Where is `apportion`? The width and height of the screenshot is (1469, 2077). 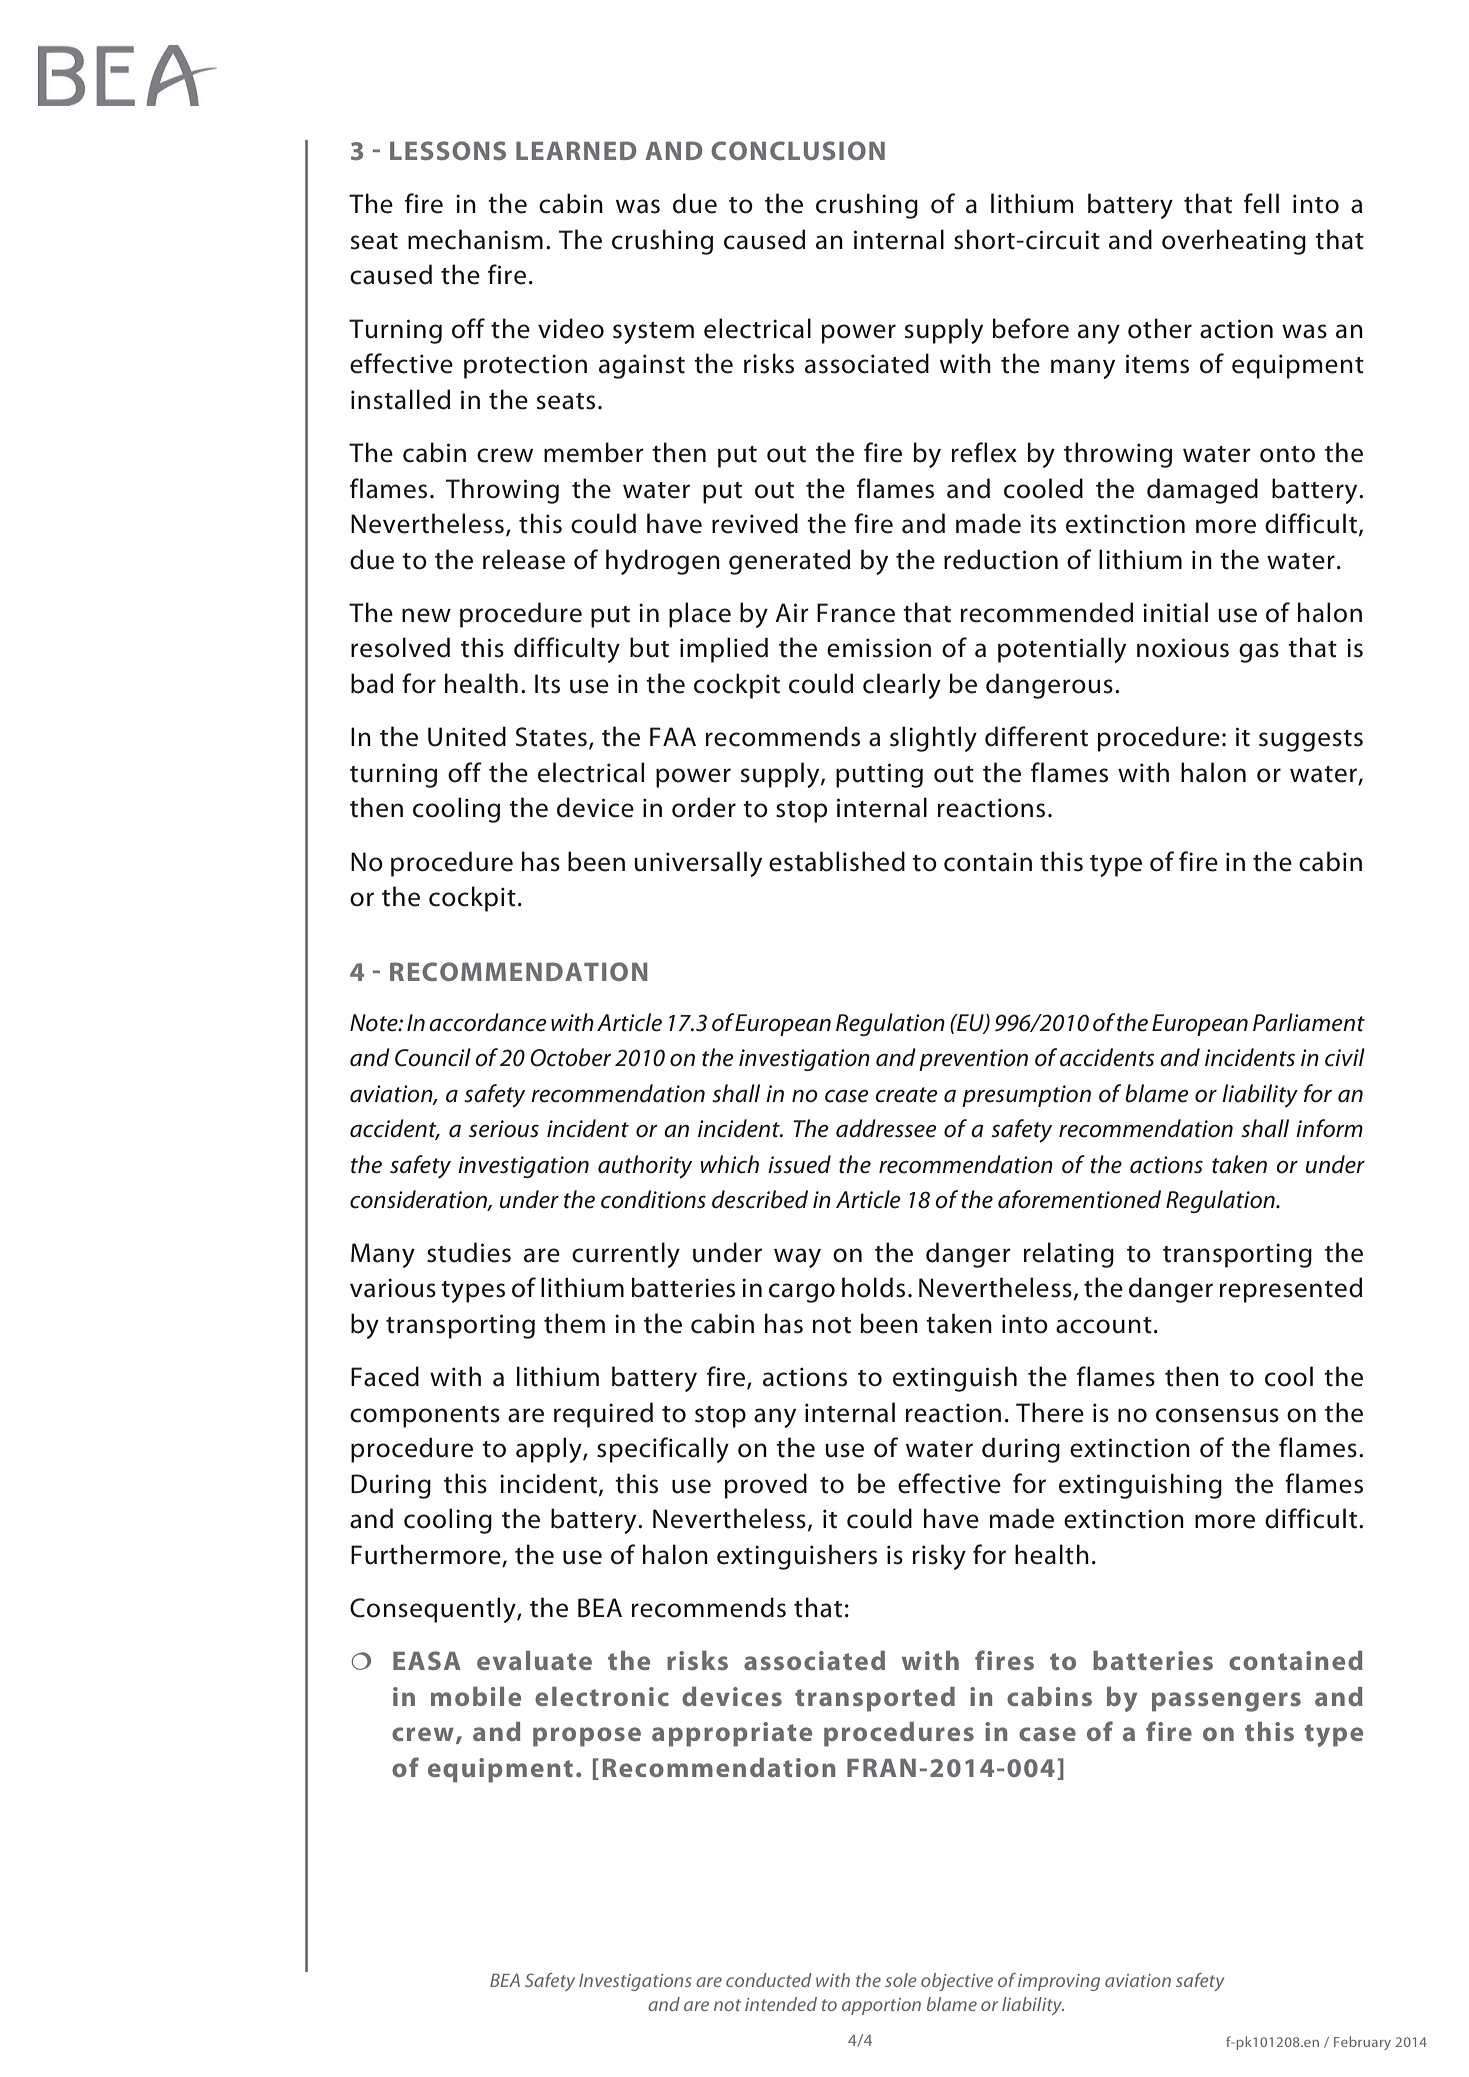
apportion is located at coordinates (881, 2006).
